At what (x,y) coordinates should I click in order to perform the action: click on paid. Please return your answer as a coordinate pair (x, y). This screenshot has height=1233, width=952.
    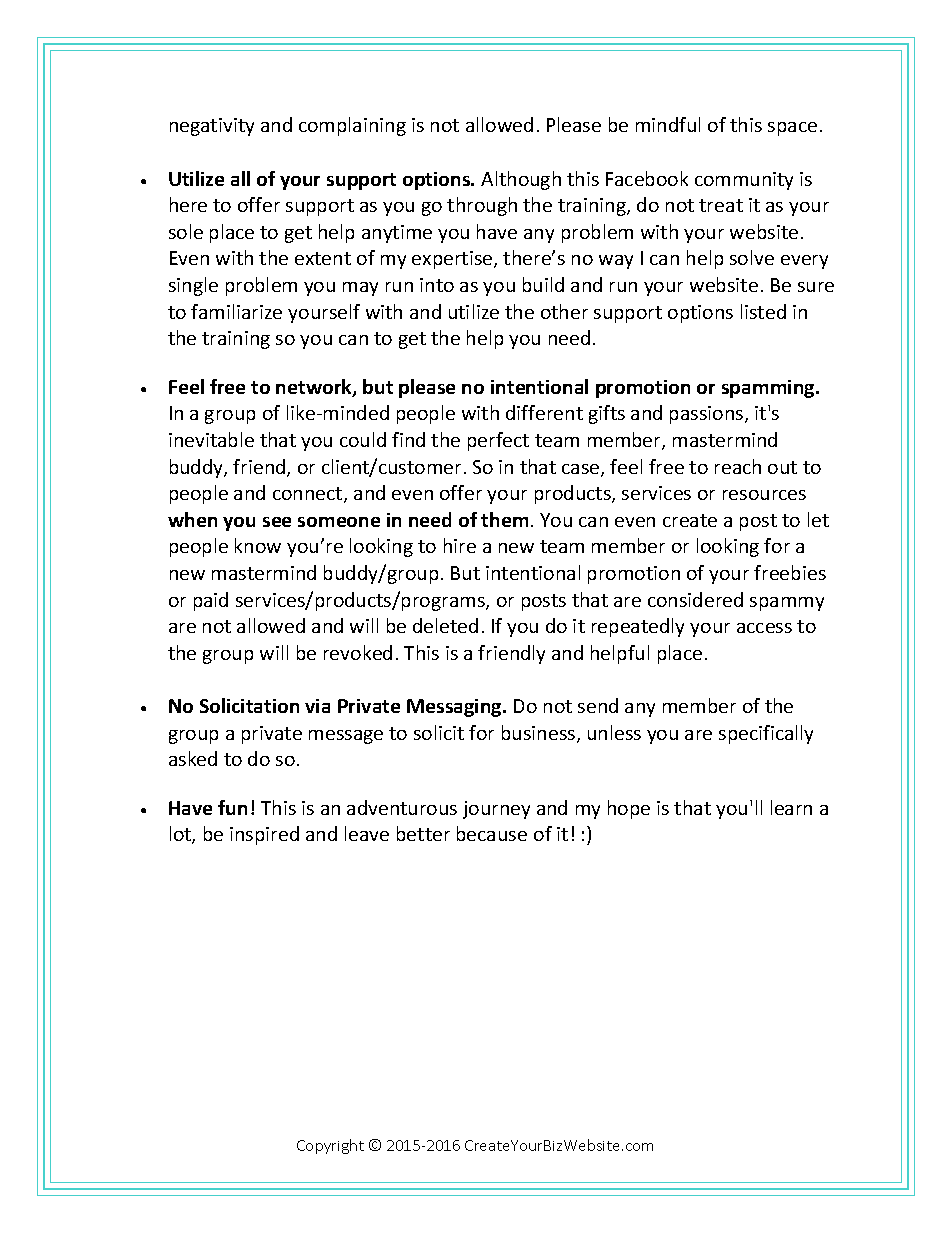
    Looking at the image, I should click on (211, 601).
